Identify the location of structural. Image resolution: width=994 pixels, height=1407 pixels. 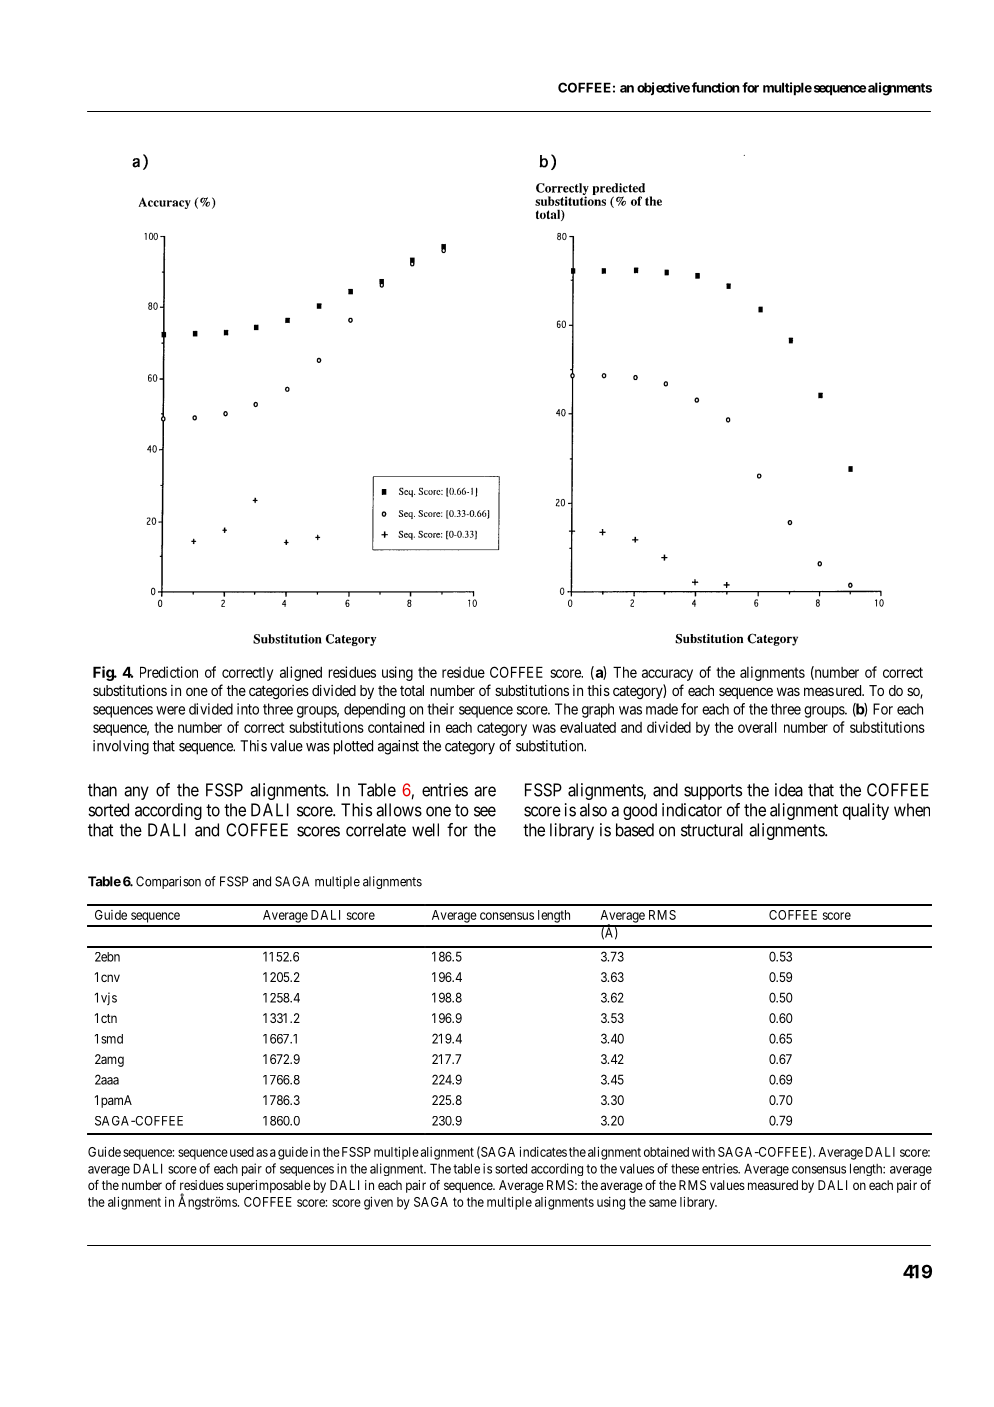
(712, 830).
